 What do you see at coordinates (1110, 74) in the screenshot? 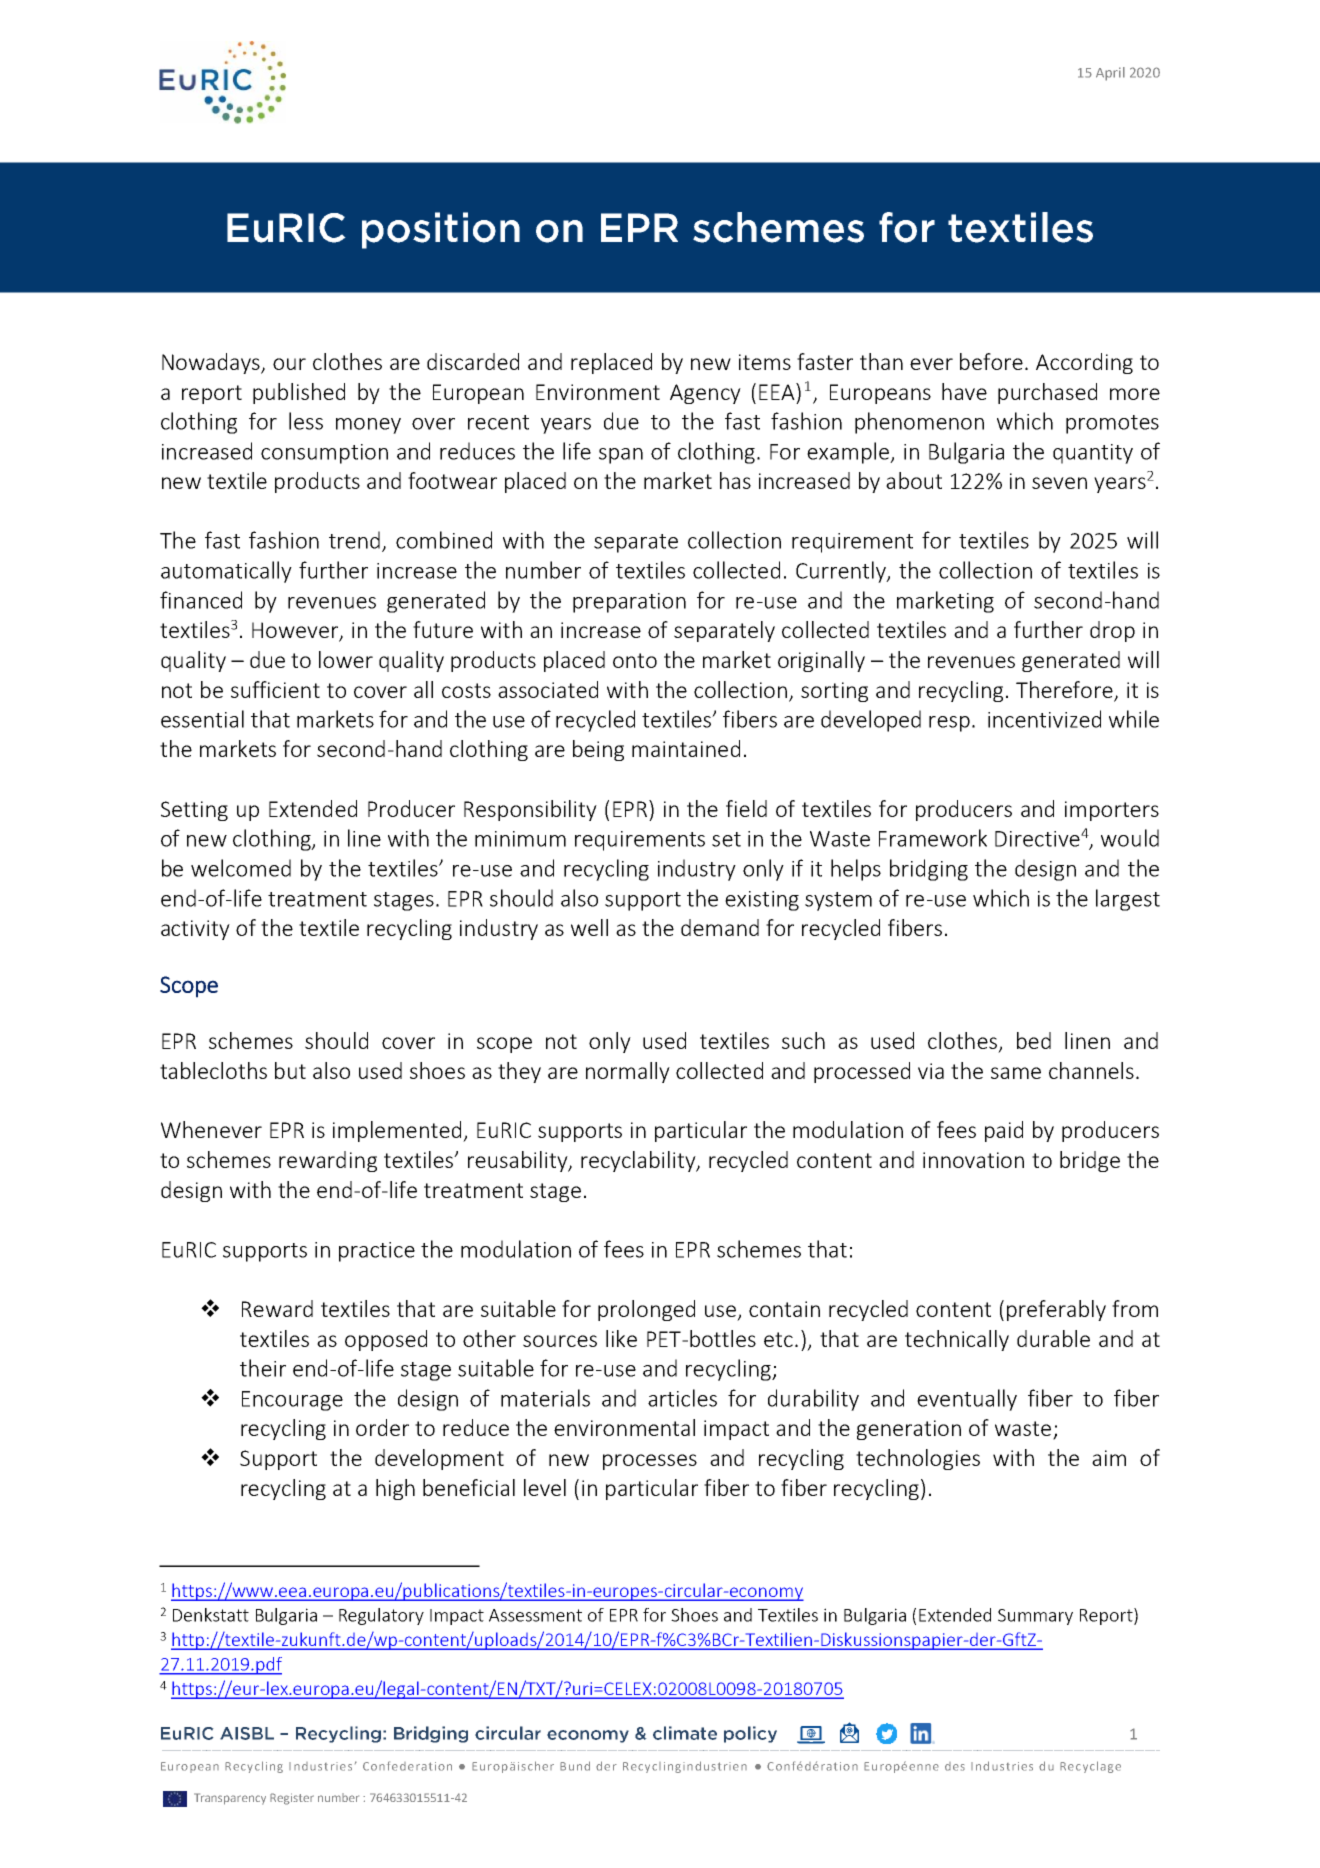
I see `April` at bounding box center [1110, 74].
